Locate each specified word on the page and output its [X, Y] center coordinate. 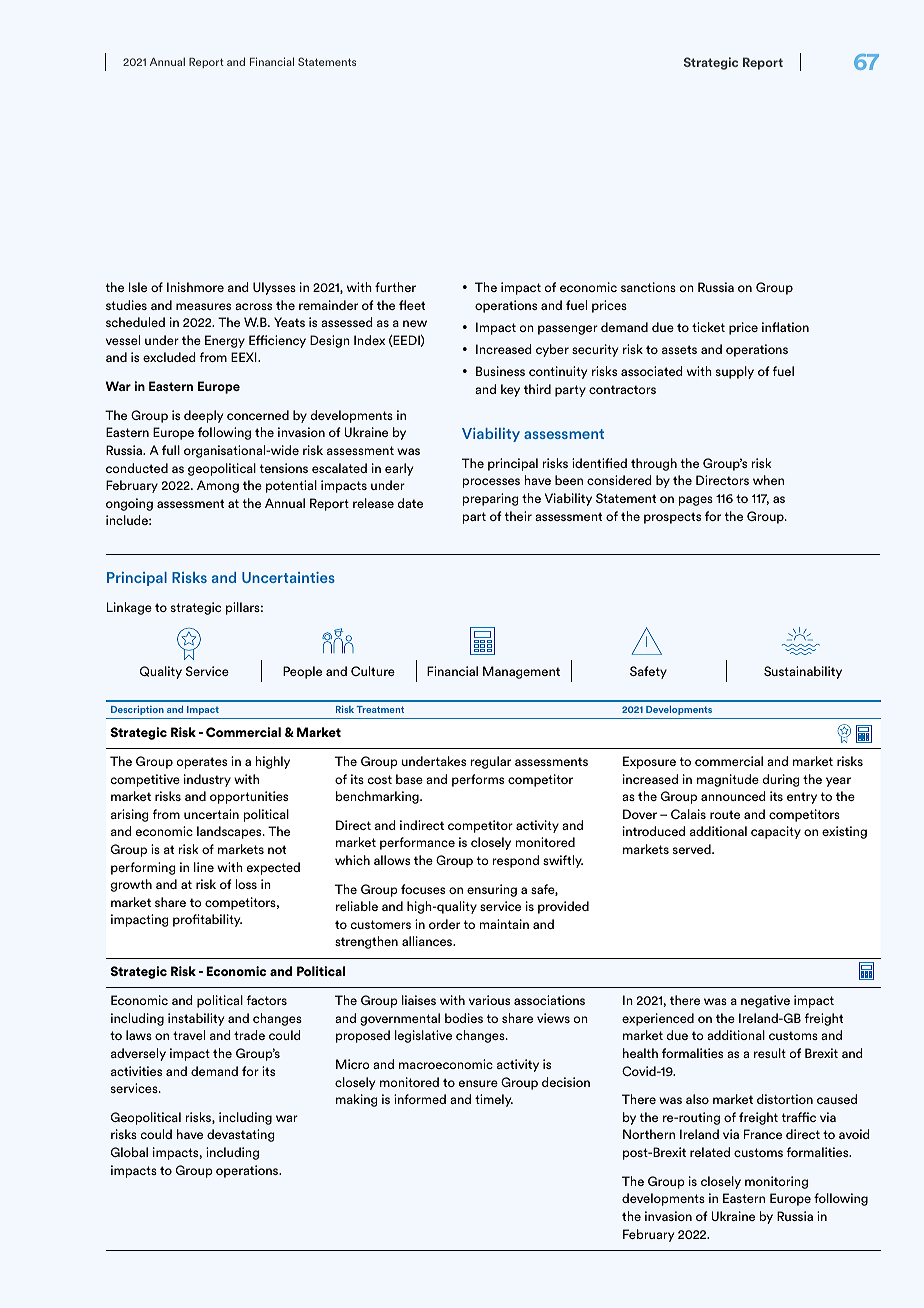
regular [491, 762]
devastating [241, 1135]
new [415, 323]
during [781, 780]
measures [203, 306]
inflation [785, 327]
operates [202, 763]
